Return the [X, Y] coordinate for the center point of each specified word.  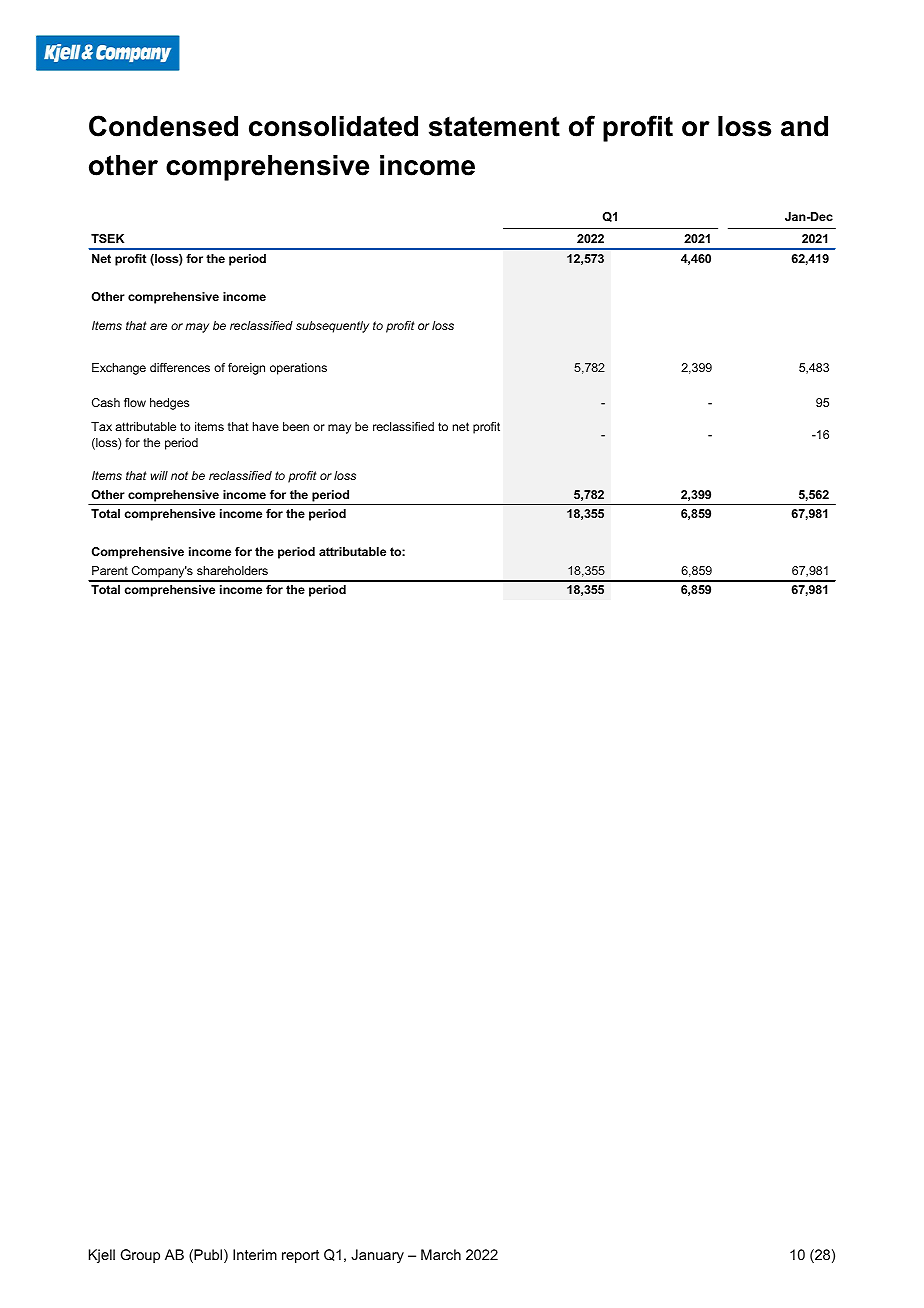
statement [494, 126]
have [266, 426]
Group [140, 1256]
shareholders [232, 570]
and [804, 126]
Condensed [163, 126]
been [296, 426]
